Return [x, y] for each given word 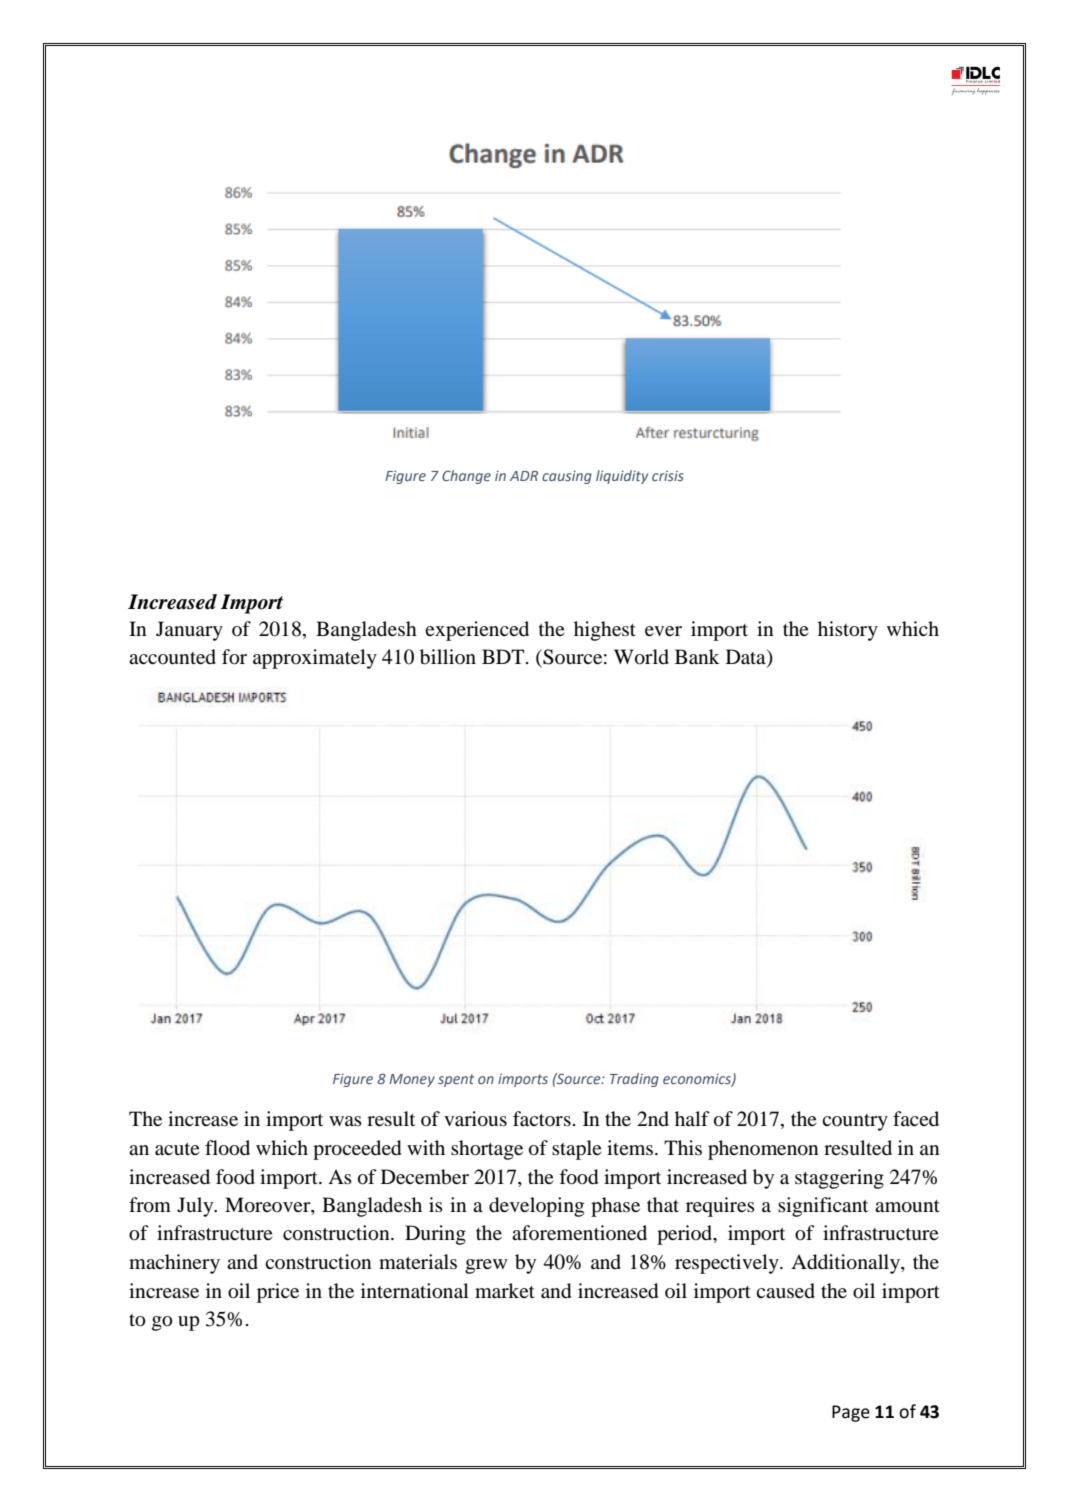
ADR [524, 476]
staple [577, 1150]
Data [747, 658]
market [505, 1290]
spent [456, 1080]
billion [448, 657]
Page [851, 1413]
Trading [634, 1080]
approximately [315, 659]
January [189, 631]
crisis [668, 476]
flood [227, 1148]
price [278, 1293]
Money [412, 1080]
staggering [839, 1179]
